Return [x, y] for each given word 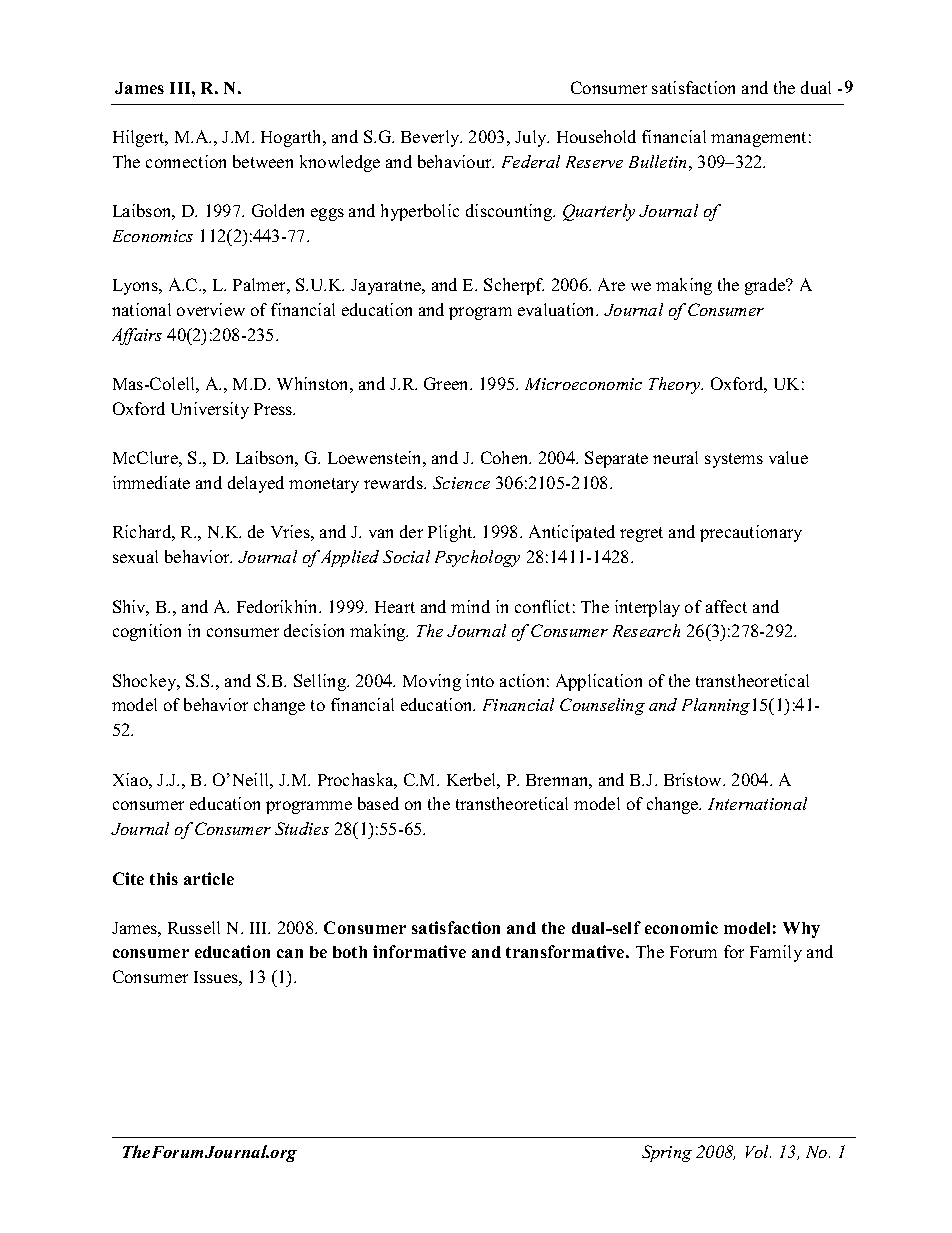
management [758, 139]
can [290, 953]
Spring [667, 1153]
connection [186, 161]
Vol [758, 1151]
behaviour [456, 161]
